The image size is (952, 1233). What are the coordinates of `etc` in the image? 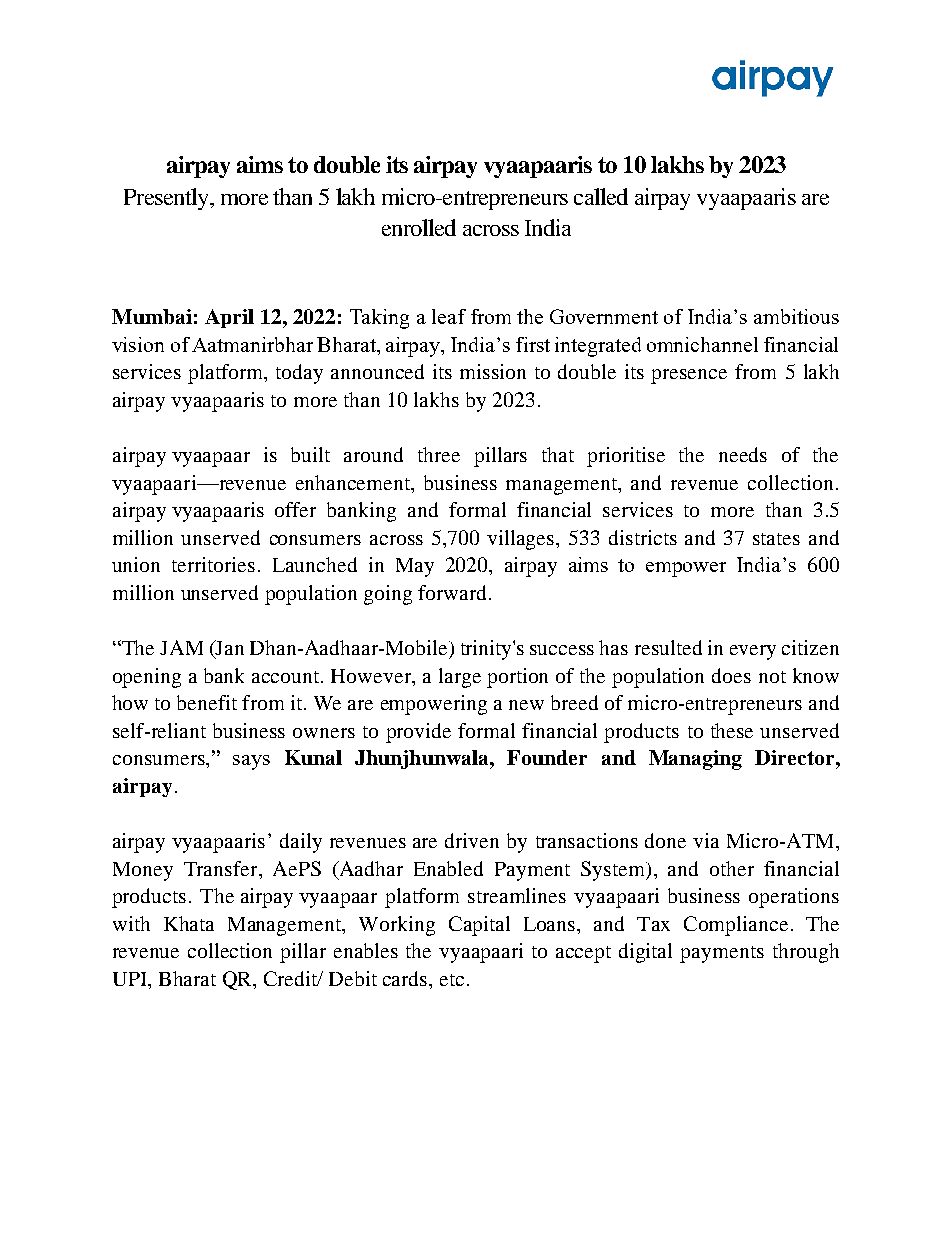 It's located at (452, 980).
